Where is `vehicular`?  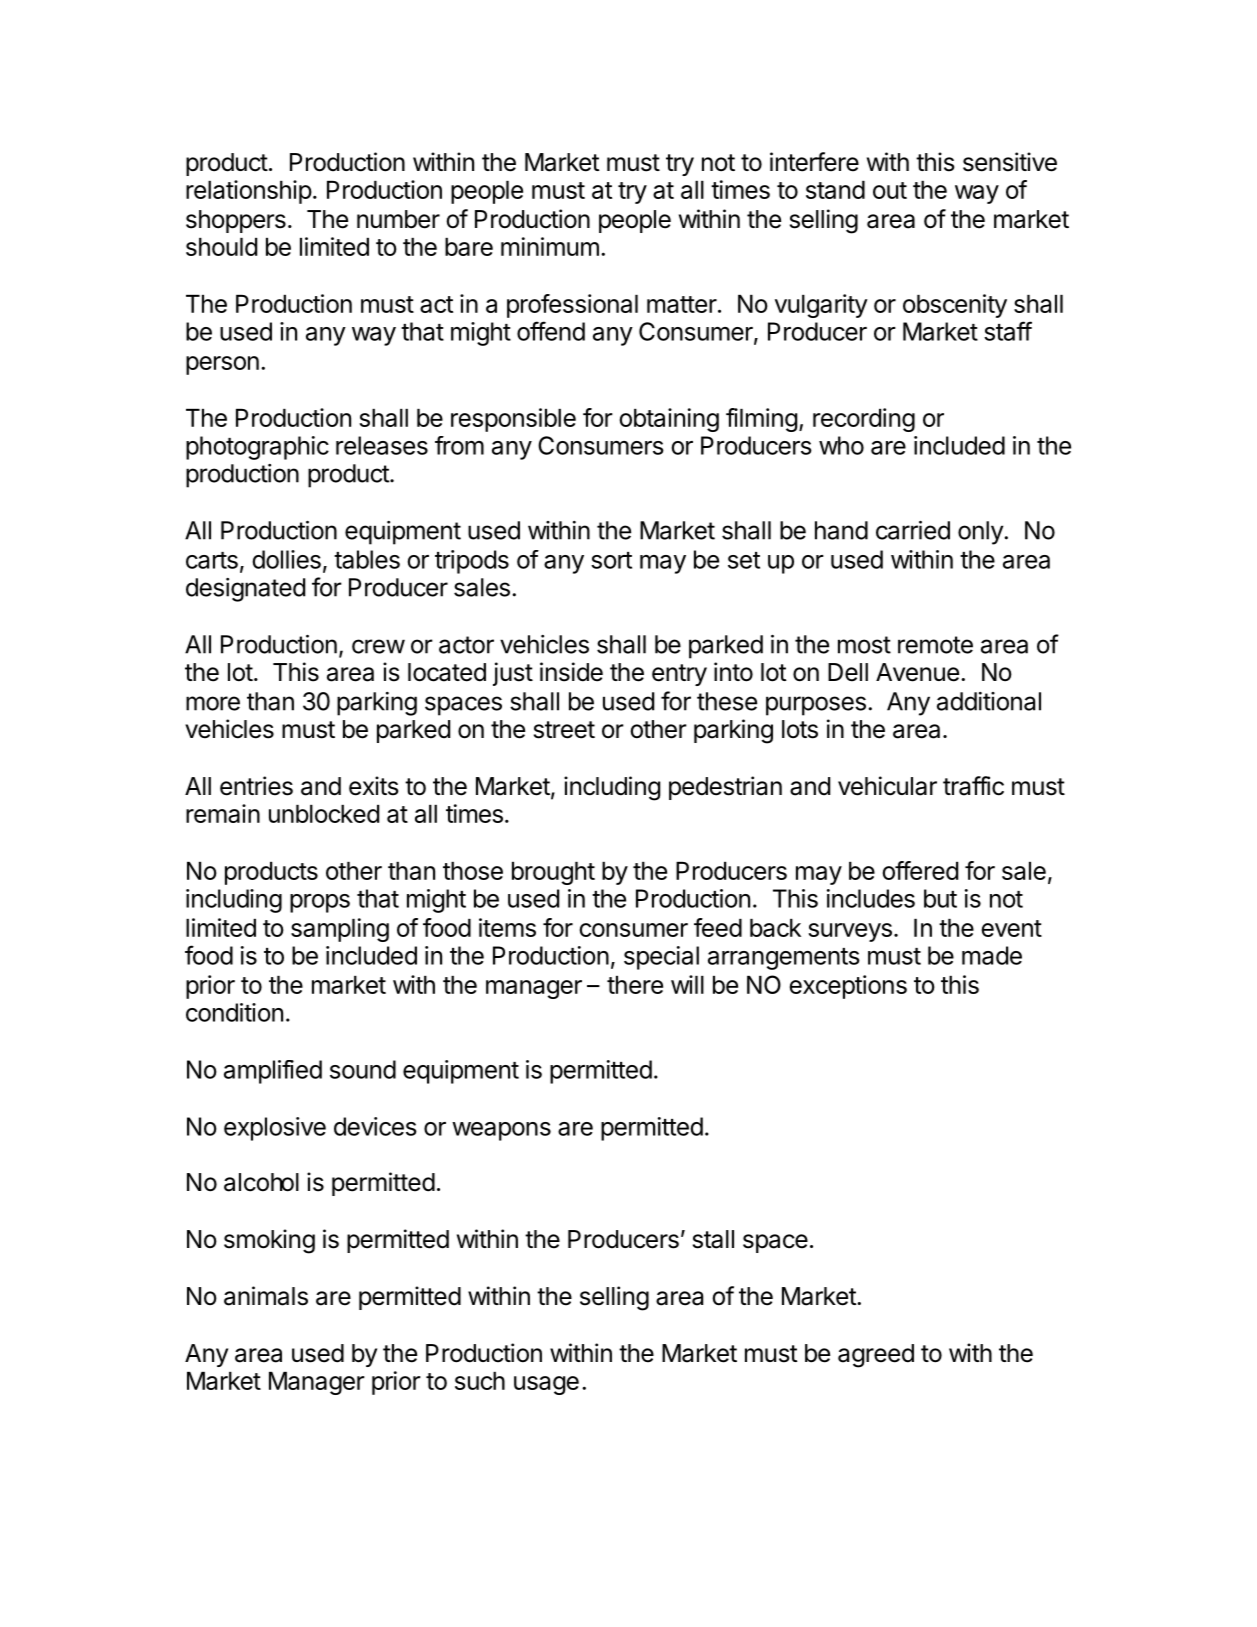 vehicular is located at coordinates (887, 786).
